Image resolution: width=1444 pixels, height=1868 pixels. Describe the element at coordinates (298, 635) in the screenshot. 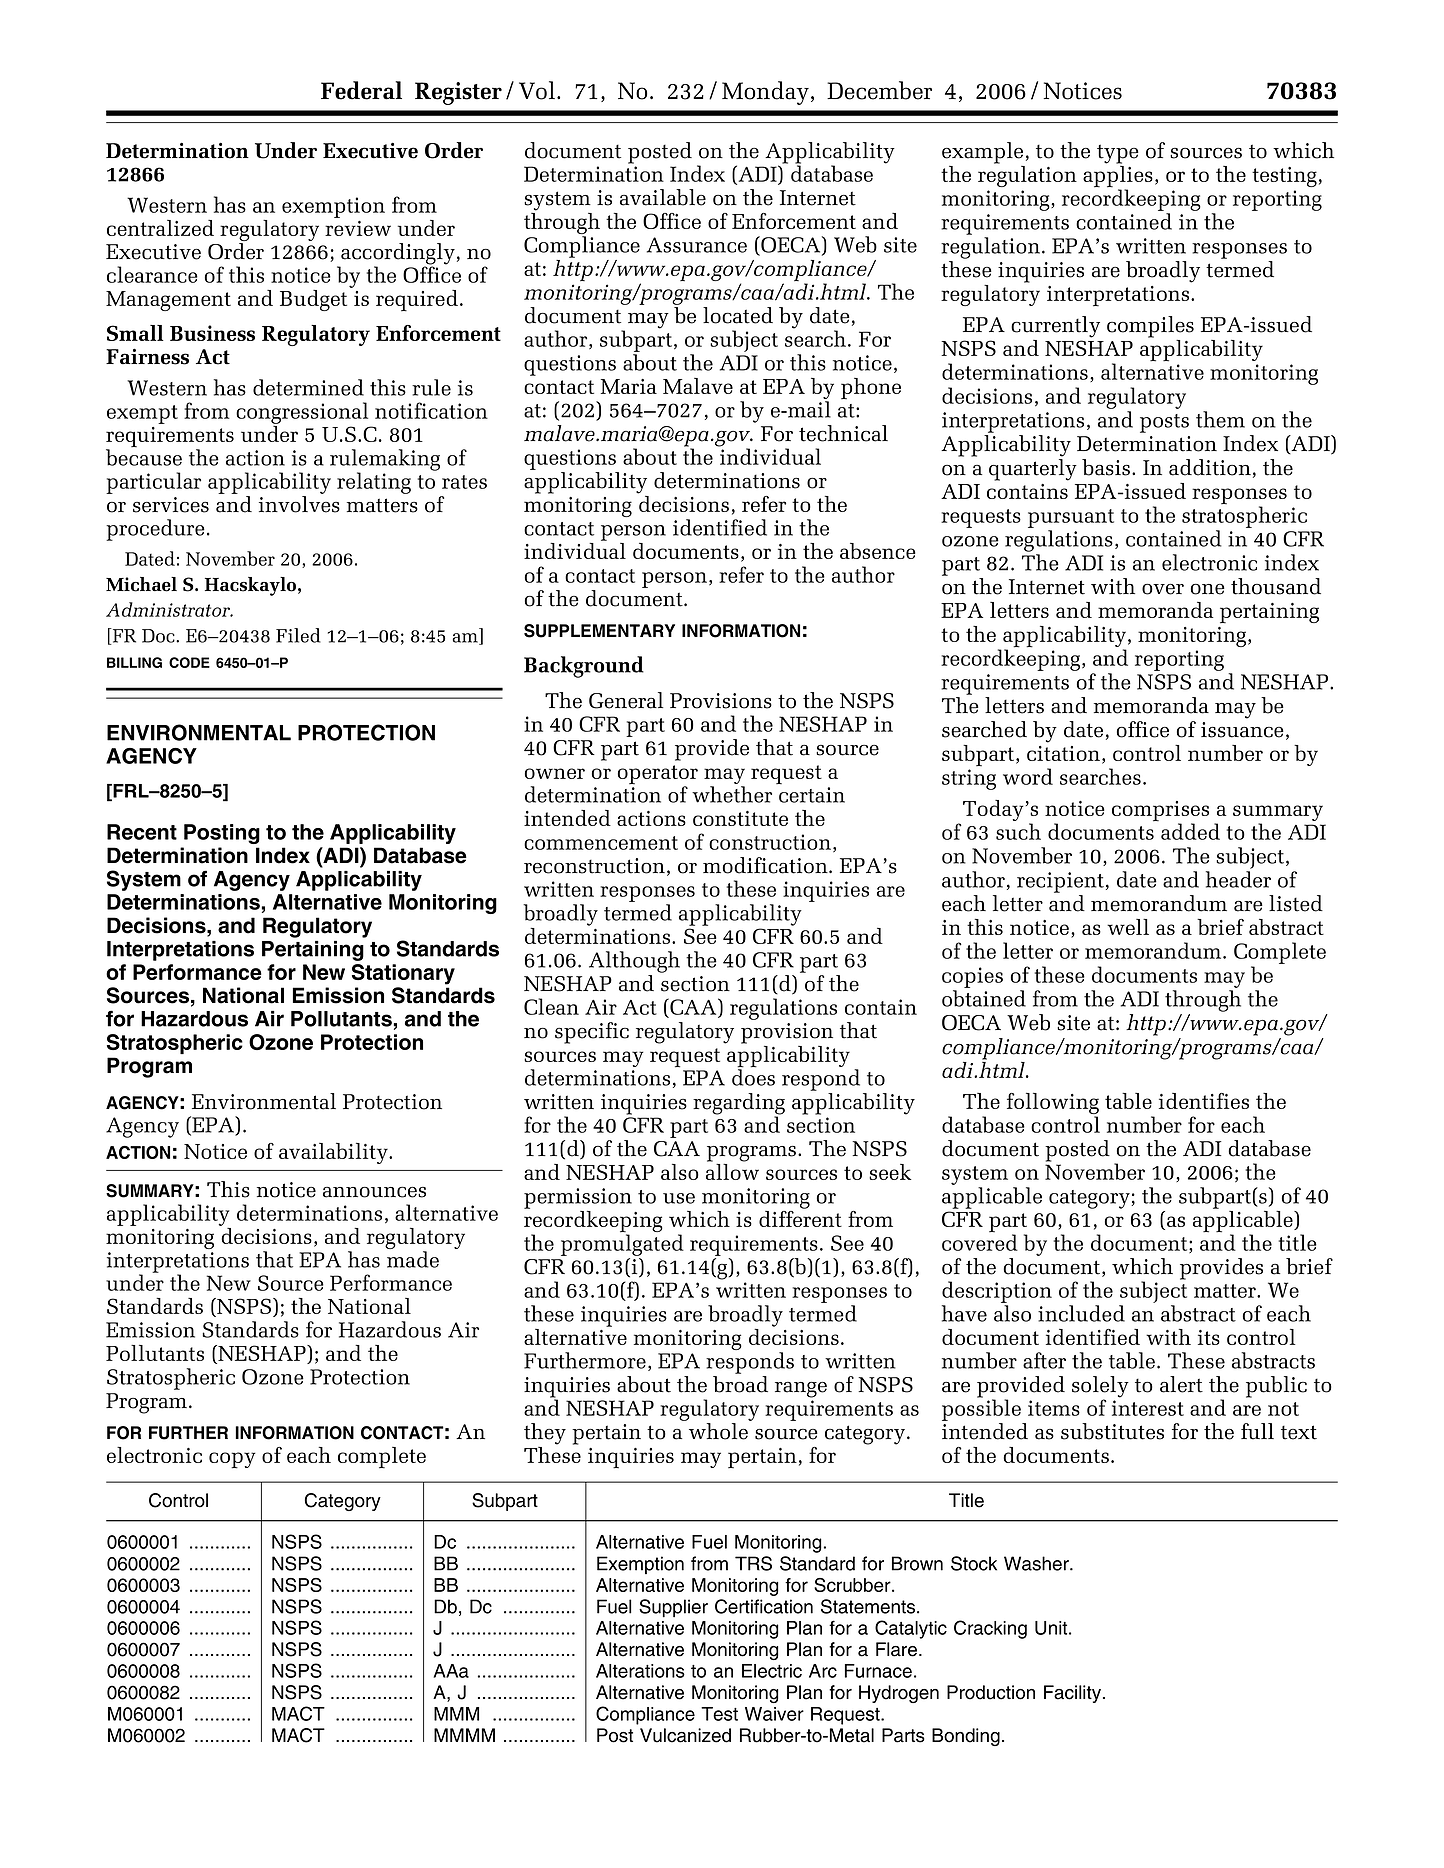

I see `Filed` at that location.
